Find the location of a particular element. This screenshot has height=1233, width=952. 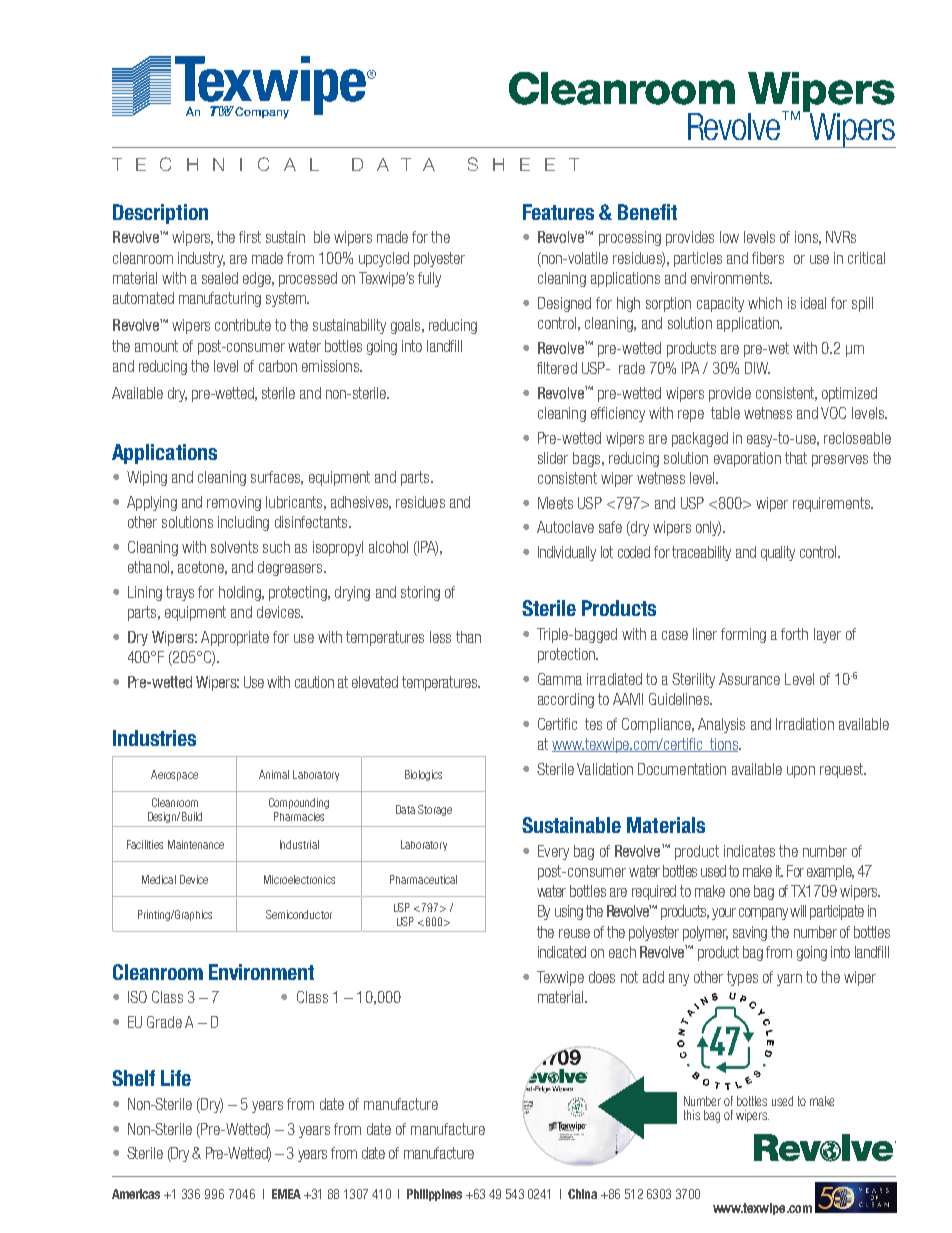

Americas is located at coordinates (136, 1194).
